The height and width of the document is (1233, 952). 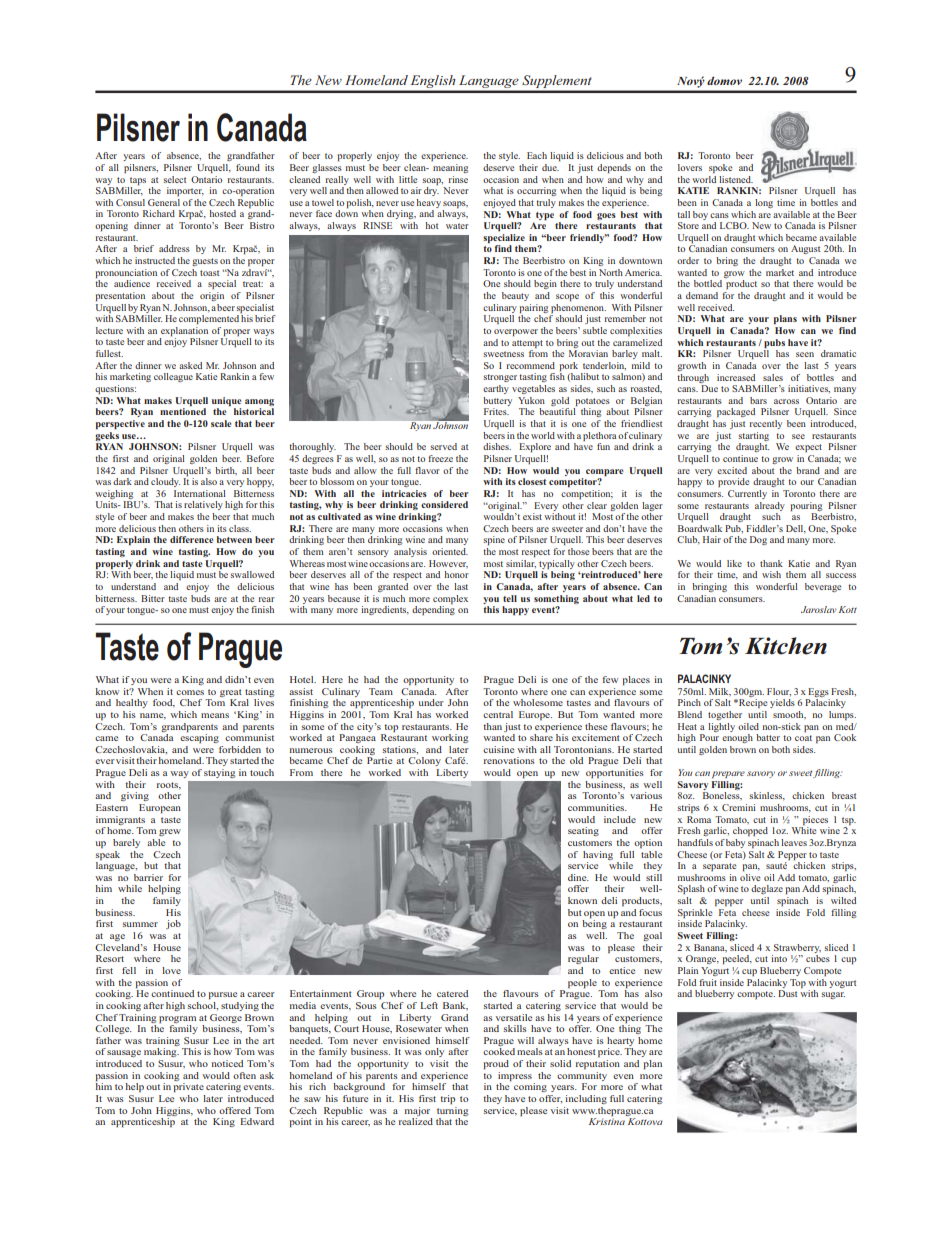 What do you see at coordinates (189, 1087) in the document?
I see `private` at bounding box center [189, 1087].
